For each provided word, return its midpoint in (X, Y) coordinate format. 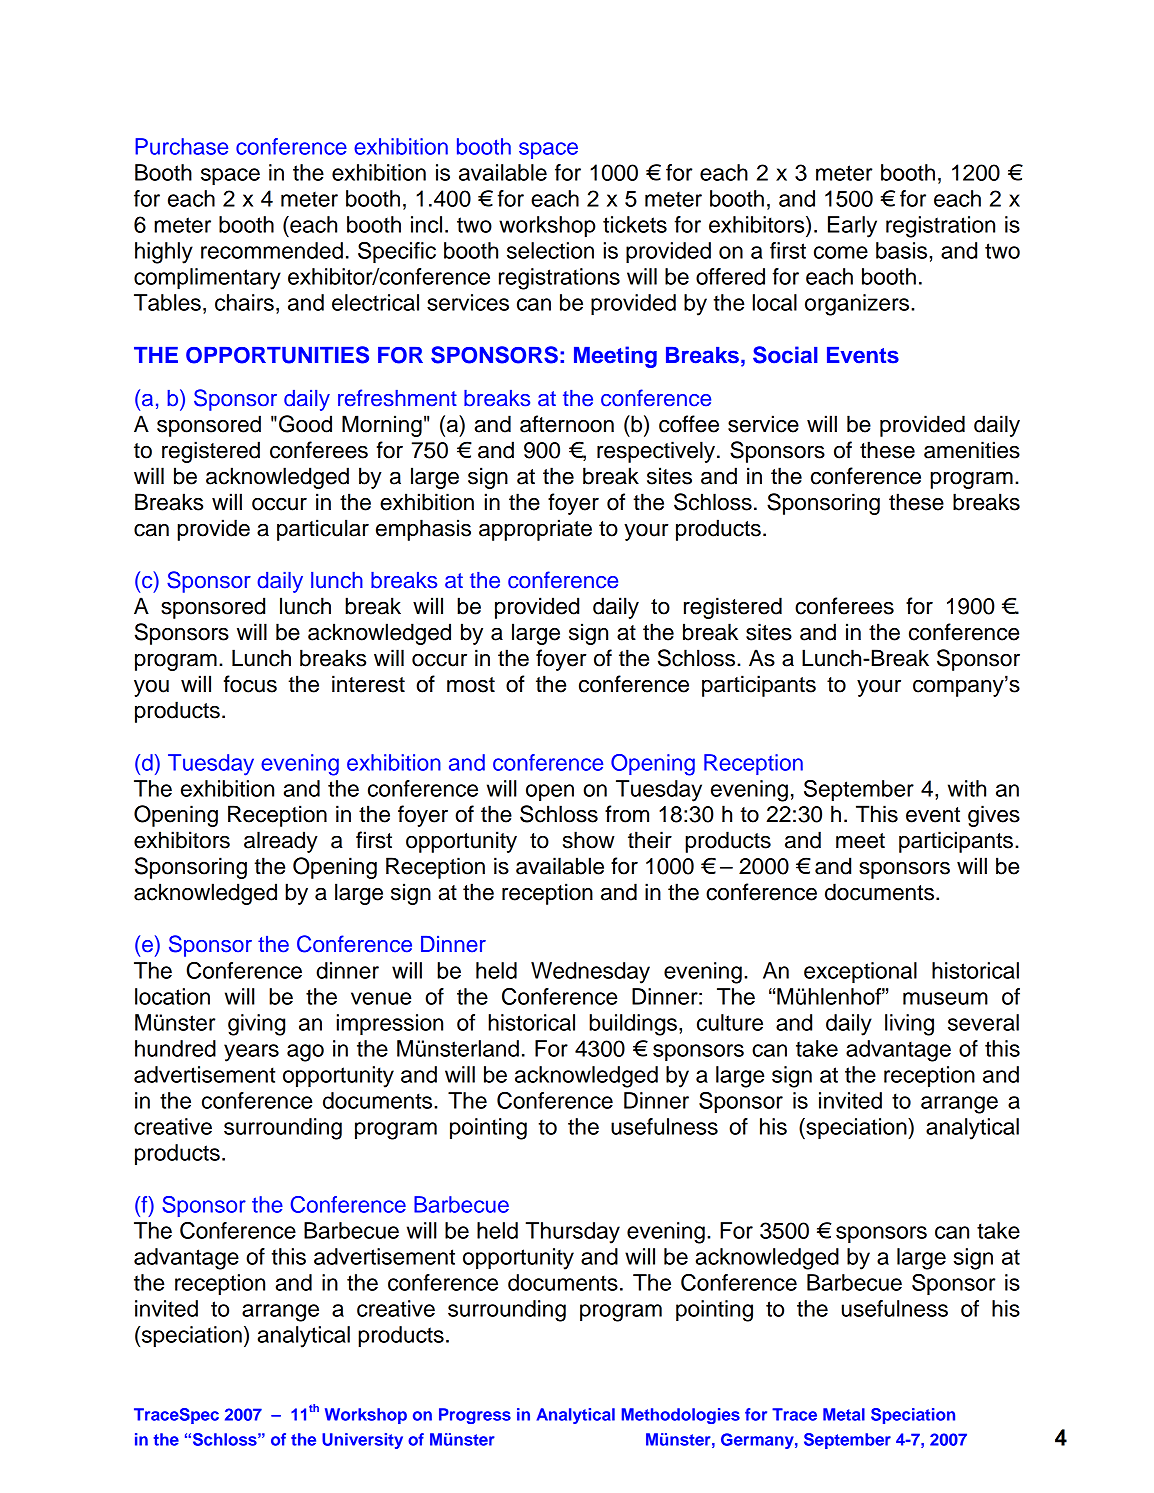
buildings (633, 1025)
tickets (635, 224)
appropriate (535, 530)
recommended (272, 250)
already (281, 842)
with (967, 788)
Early (852, 227)
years (251, 1053)
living (909, 1025)
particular (323, 530)
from (627, 814)
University (362, 1441)
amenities (972, 450)
